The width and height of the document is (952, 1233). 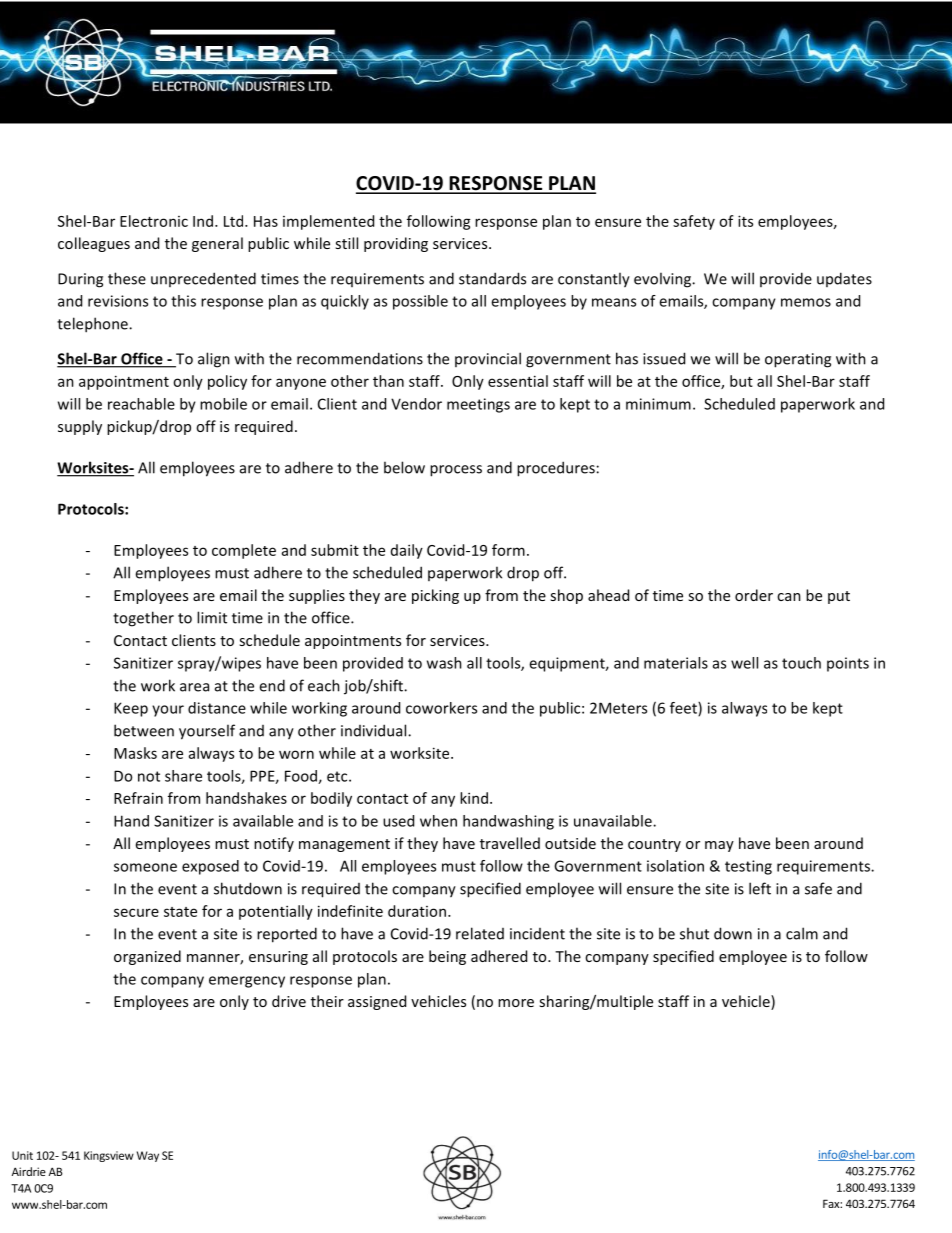 What do you see at coordinates (94, 244) in the document?
I see `colleagues` at bounding box center [94, 244].
